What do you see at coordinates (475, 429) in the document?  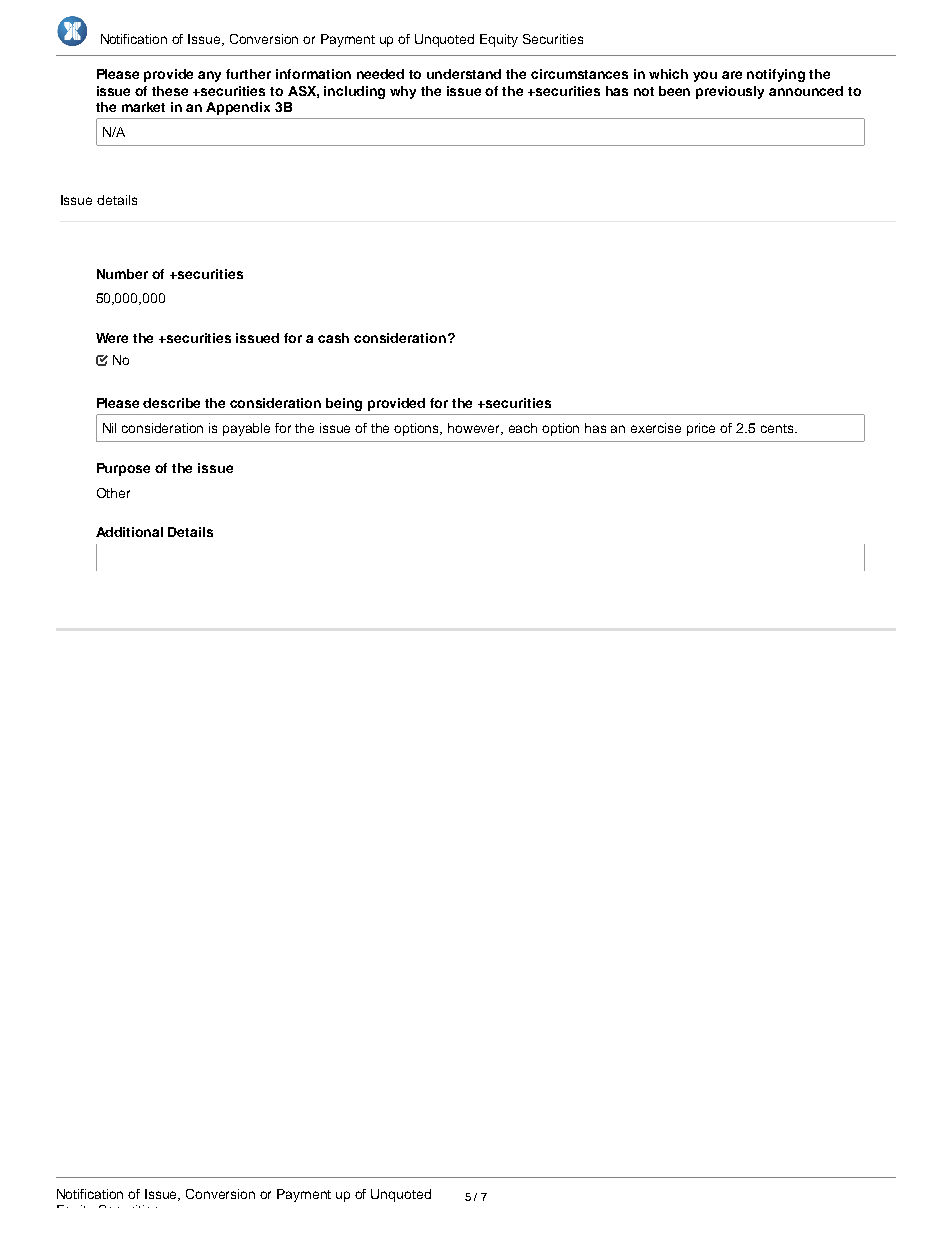 I see `however` at bounding box center [475, 429].
